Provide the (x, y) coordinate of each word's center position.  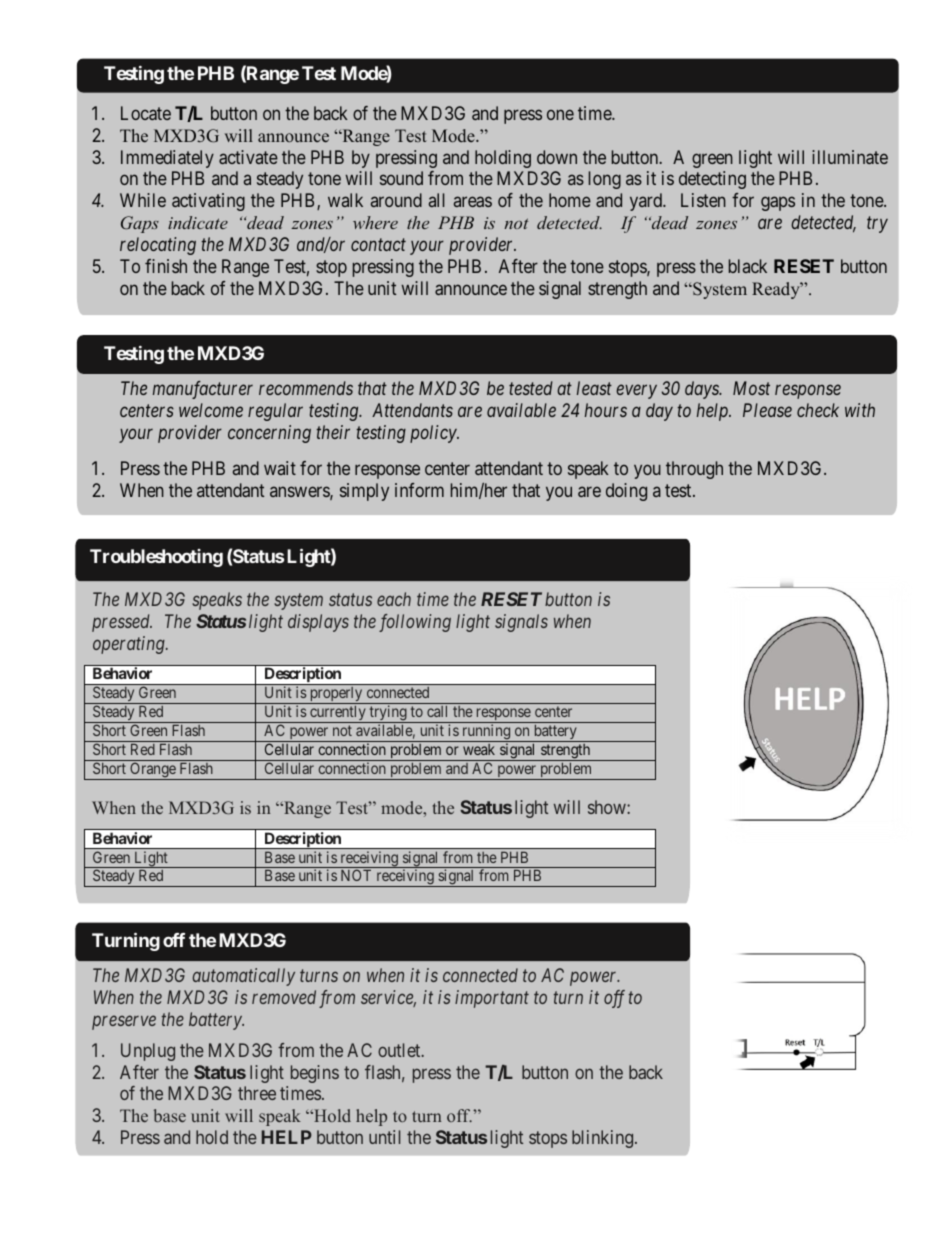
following (415, 623)
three (257, 1093)
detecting (712, 180)
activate (248, 157)
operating (130, 645)
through (694, 470)
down (557, 157)
